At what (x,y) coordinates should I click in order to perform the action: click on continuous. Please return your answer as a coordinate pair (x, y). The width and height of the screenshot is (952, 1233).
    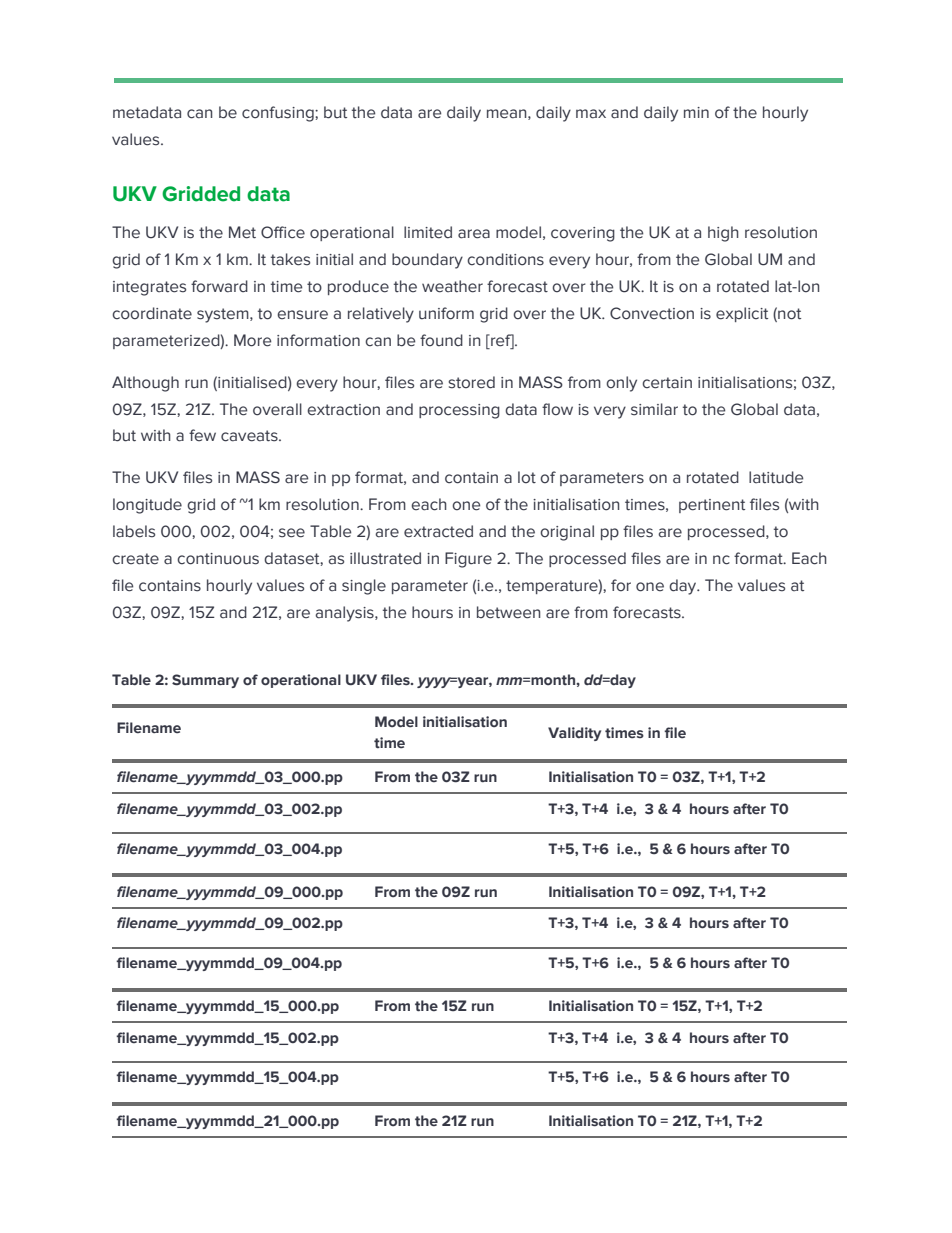
    Looking at the image, I should click on (218, 559).
